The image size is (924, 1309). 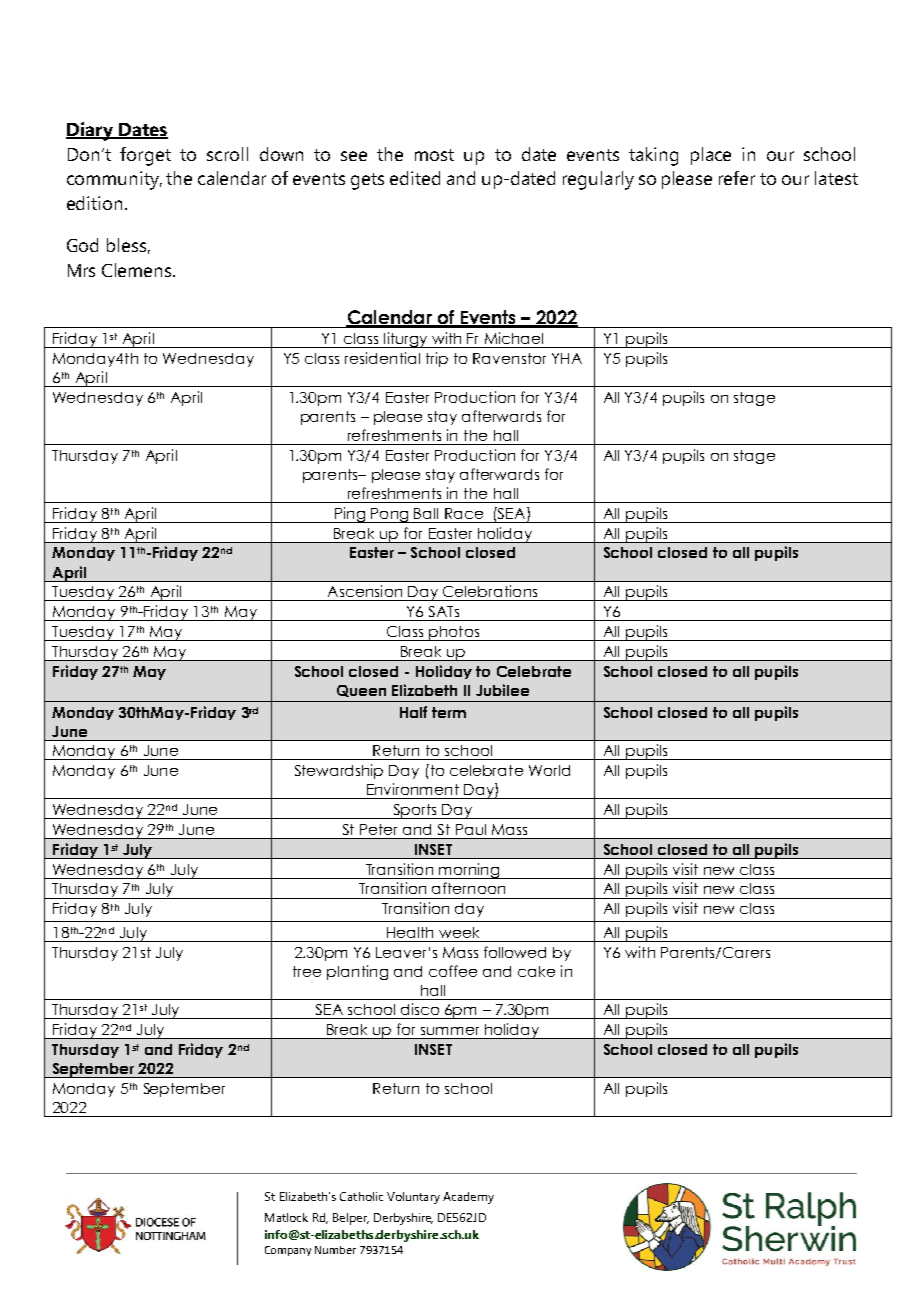 What do you see at coordinates (469, 871) in the page?
I see `morning` at bounding box center [469, 871].
